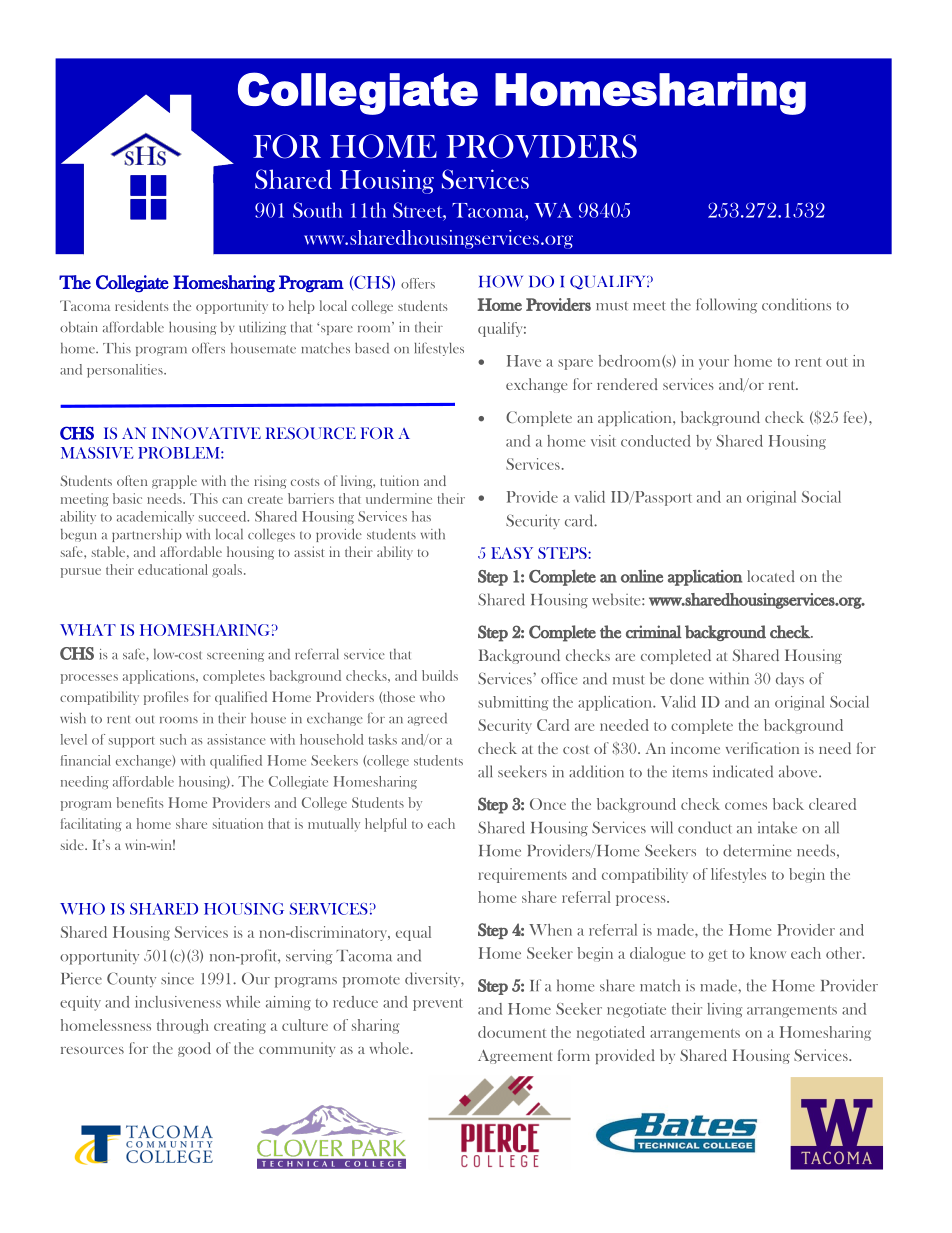 This document has width=952, height=1233. Describe the element at coordinates (726, 305) in the document. I see `following` at that location.
